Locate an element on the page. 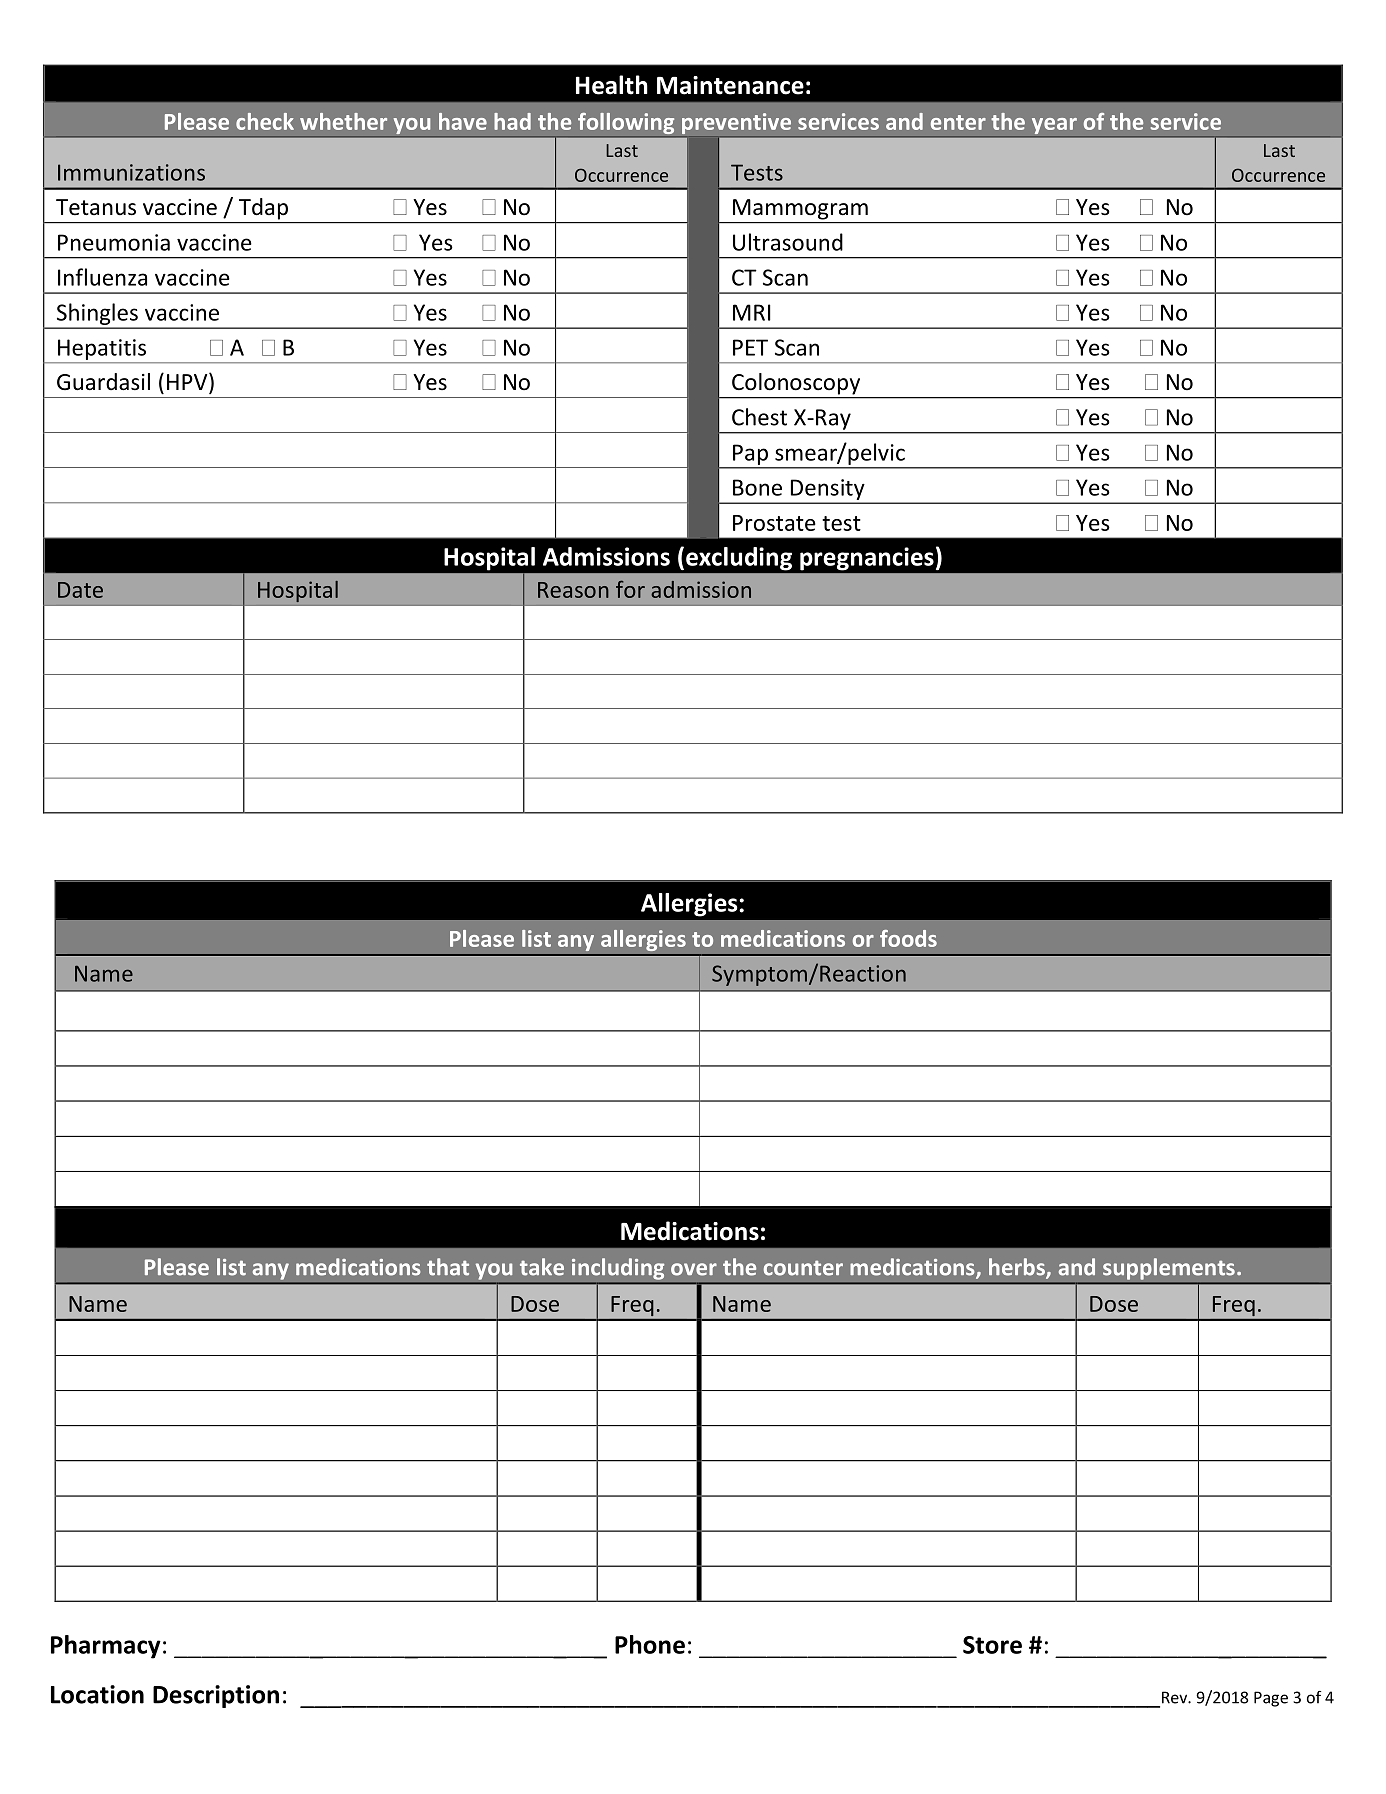 Image resolution: width=1386 pixels, height=1794 pixels. Density is located at coordinates (827, 489).
